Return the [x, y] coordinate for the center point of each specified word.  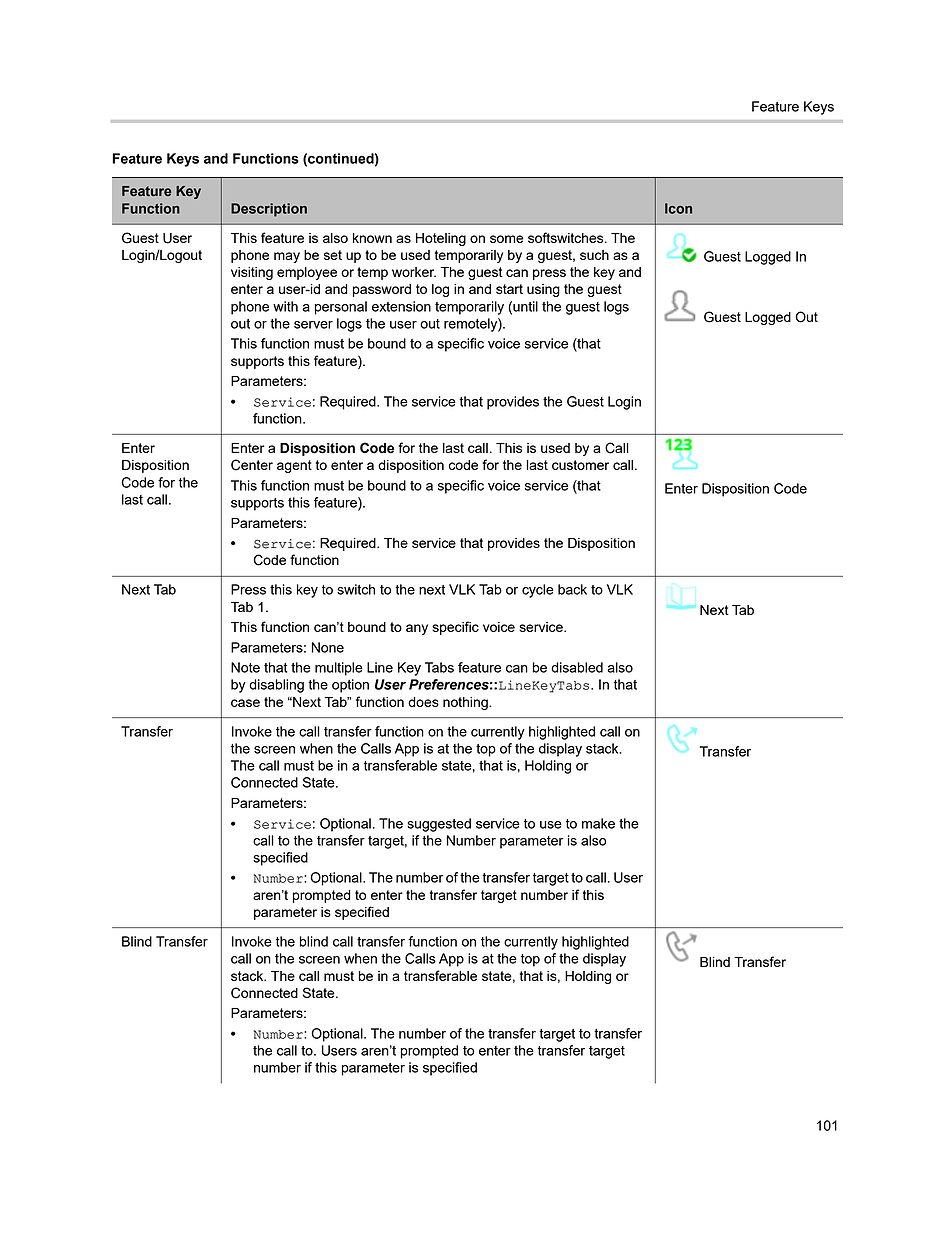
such [594, 255]
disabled [577, 667]
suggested [439, 825]
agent [294, 466]
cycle [538, 591]
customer [580, 465]
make [598, 823]
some [507, 239]
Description [269, 210]
